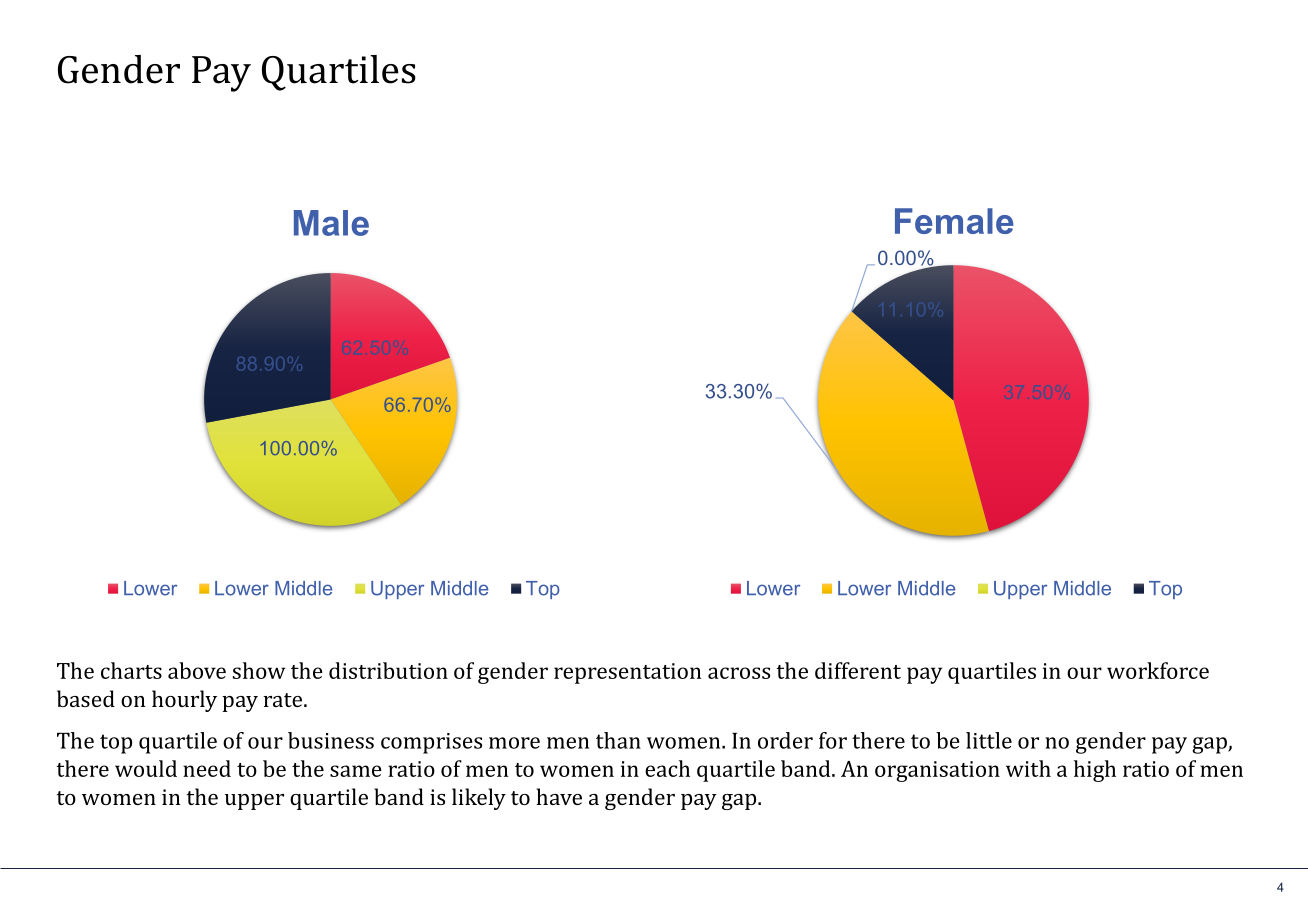  Describe the element at coordinates (1158, 670) in the screenshot. I see `workforce` at that location.
